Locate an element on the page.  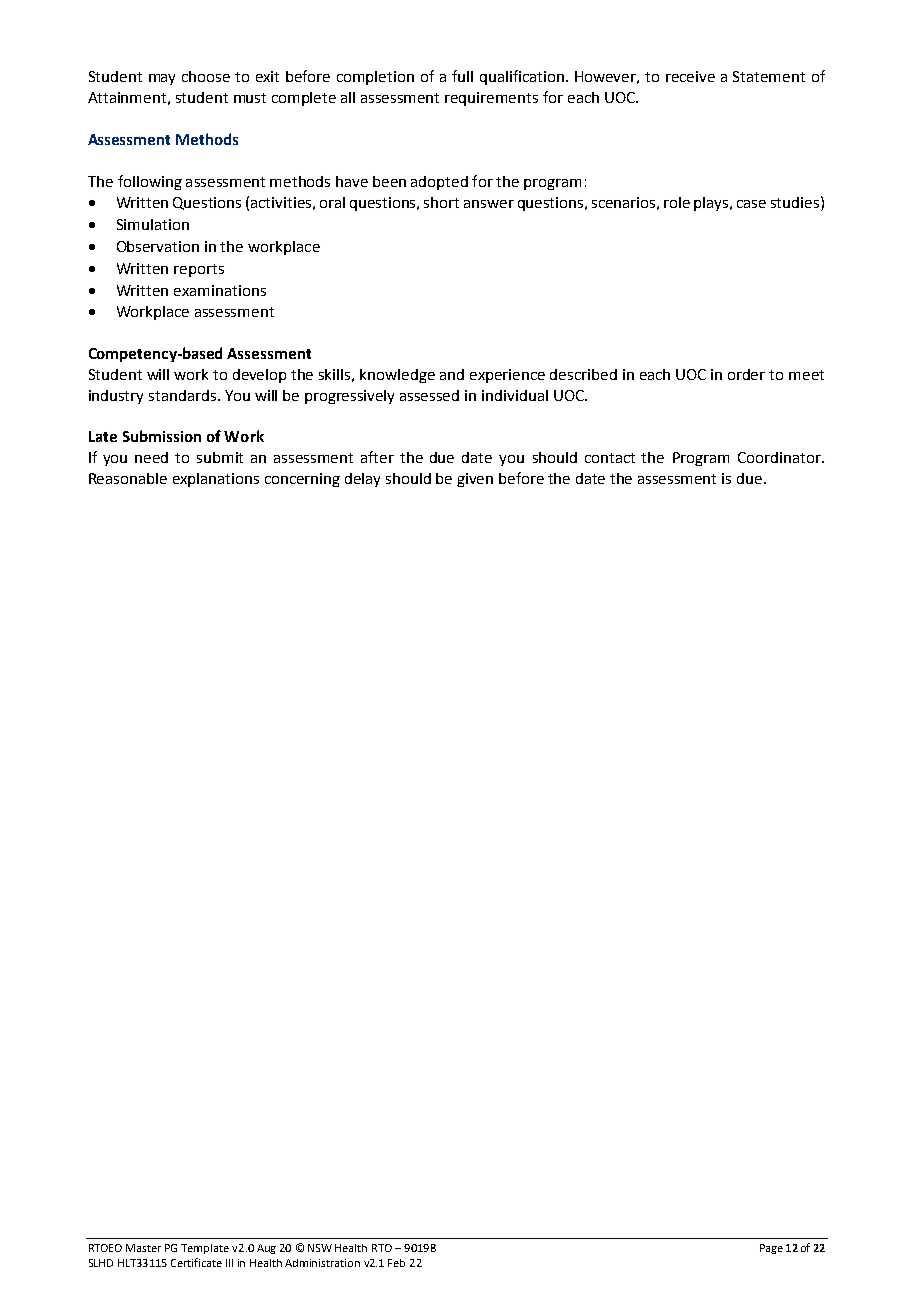
given is located at coordinates (475, 480).
